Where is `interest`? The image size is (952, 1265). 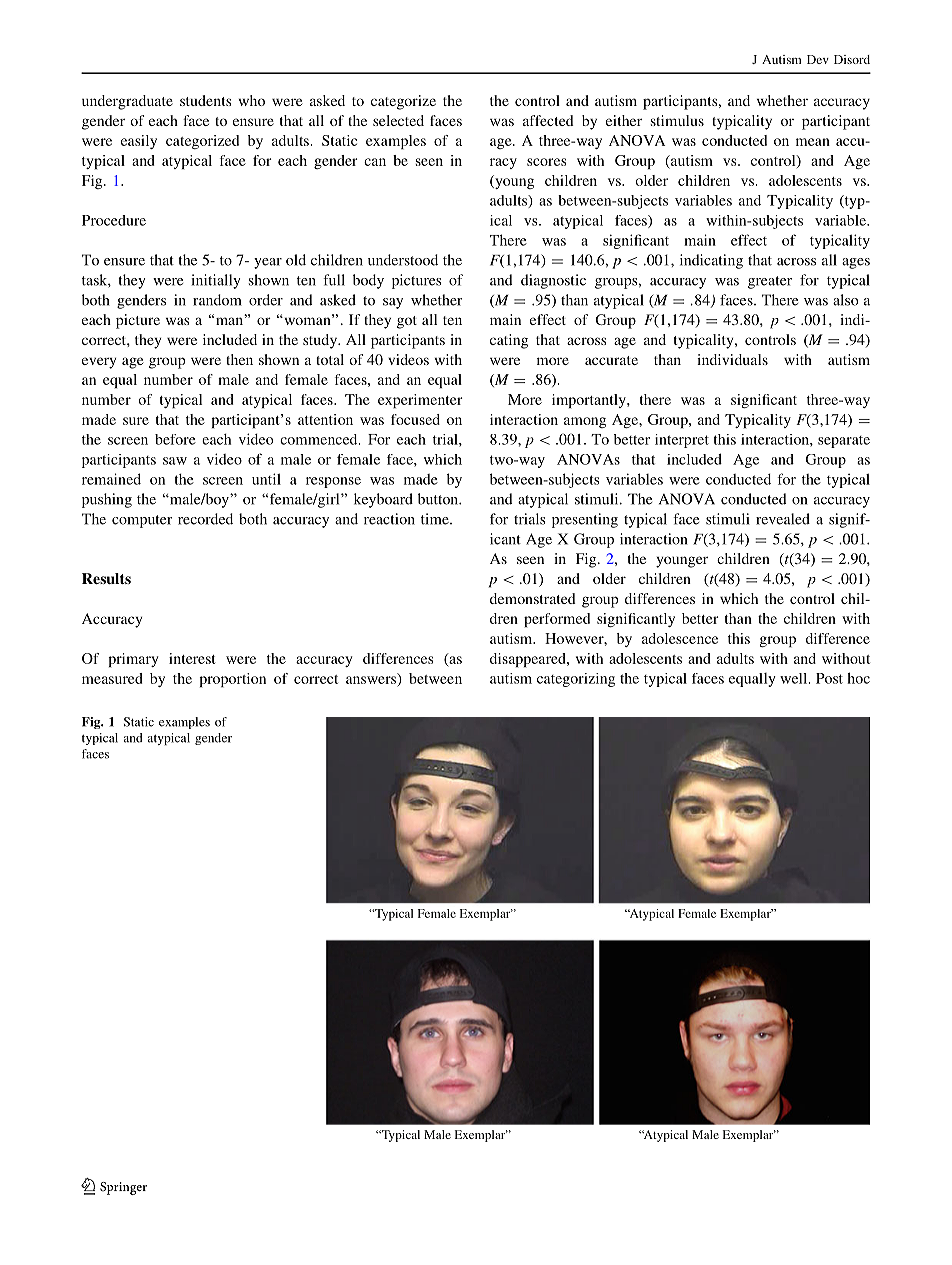 interest is located at coordinates (192, 658).
